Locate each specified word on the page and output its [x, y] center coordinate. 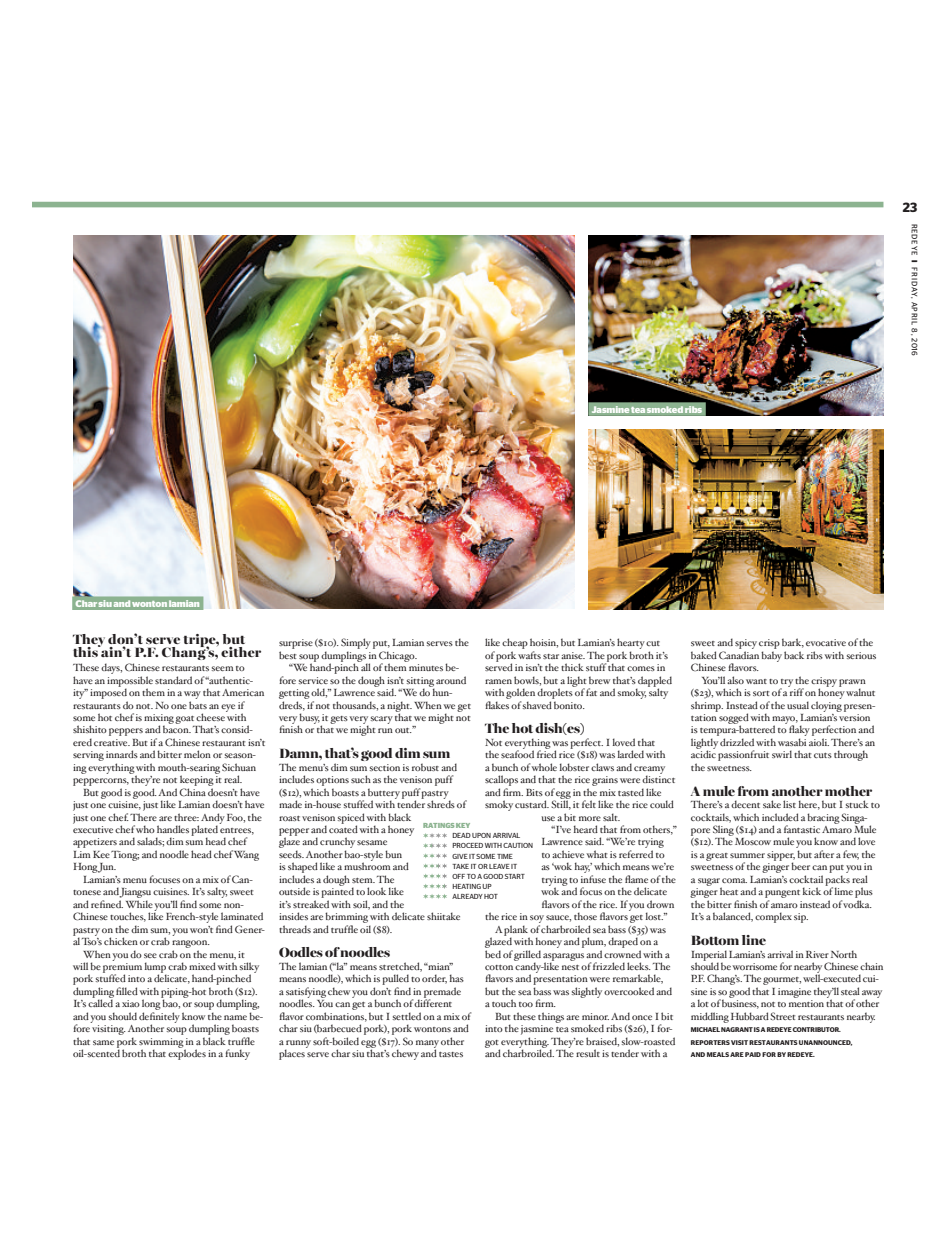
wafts [529, 655]
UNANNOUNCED [825, 1043]
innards [122, 754]
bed [493, 954]
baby [771, 656]
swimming [161, 1044]
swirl [782, 754]
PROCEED [467, 845]
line [754, 940]
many [427, 1045]
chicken [121, 941]
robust [425, 767]
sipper [781, 857]
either [241, 652]
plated [205, 830]
